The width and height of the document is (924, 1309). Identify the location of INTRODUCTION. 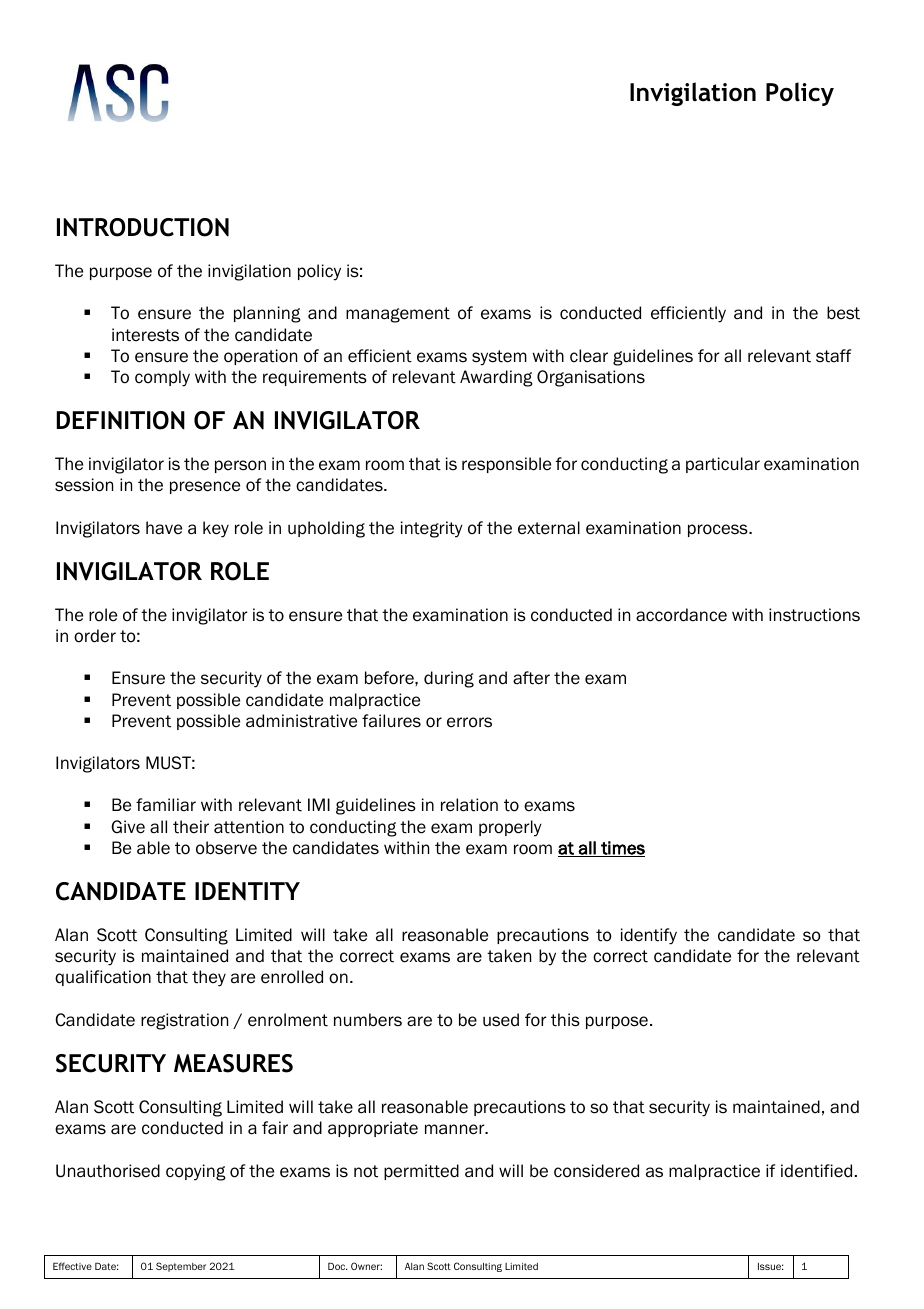
(143, 227).
